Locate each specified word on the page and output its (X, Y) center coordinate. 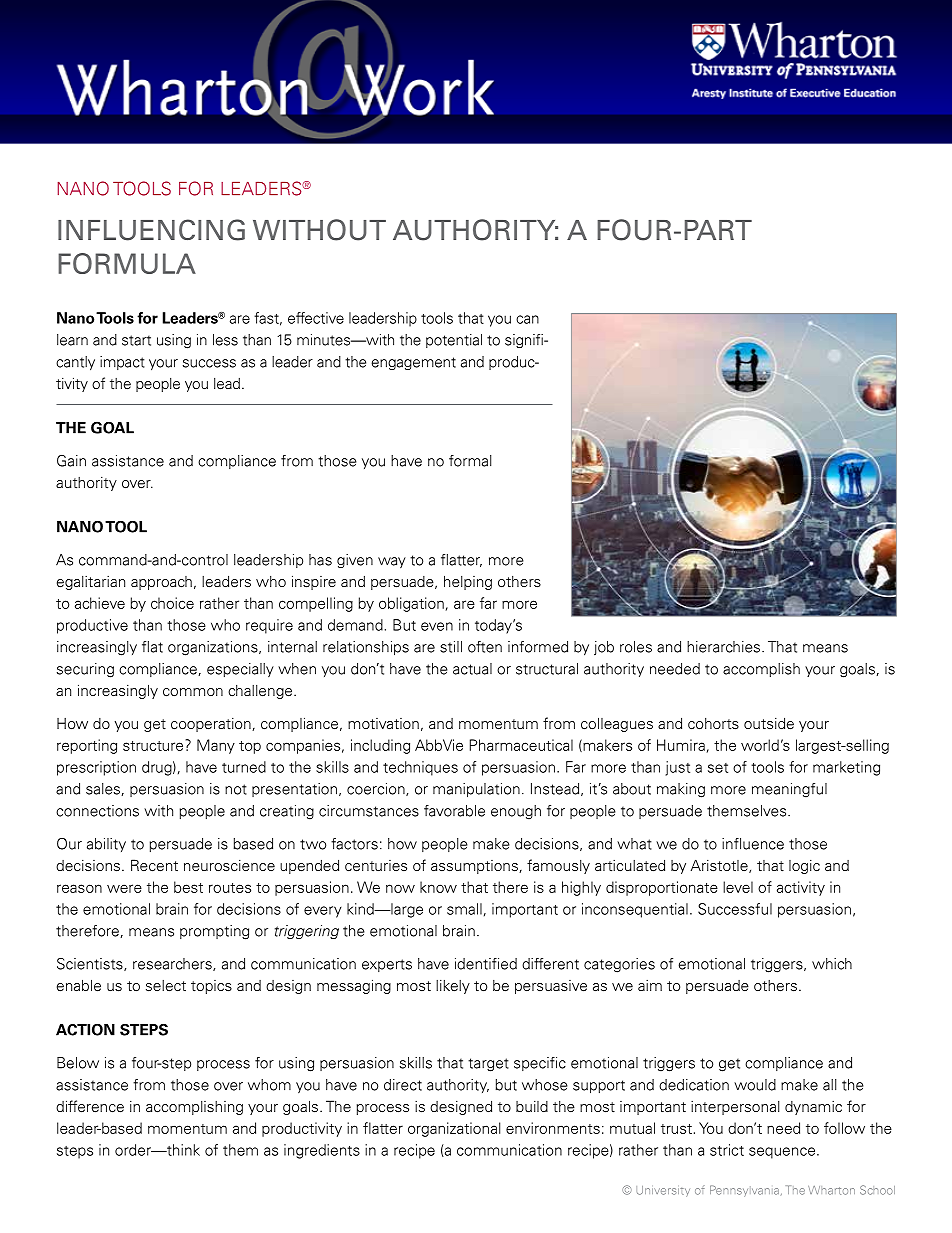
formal (470, 461)
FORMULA (127, 263)
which (832, 964)
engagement (413, 363)
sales (103, 789)
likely (453, 987)
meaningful (789, 790)
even (437, 626)
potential (454, 341)
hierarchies (725, 647)
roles (636, 647)
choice (172, 603)
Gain (71, 461)
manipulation (476, 790)
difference (90, 1106)
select (166, 986)
